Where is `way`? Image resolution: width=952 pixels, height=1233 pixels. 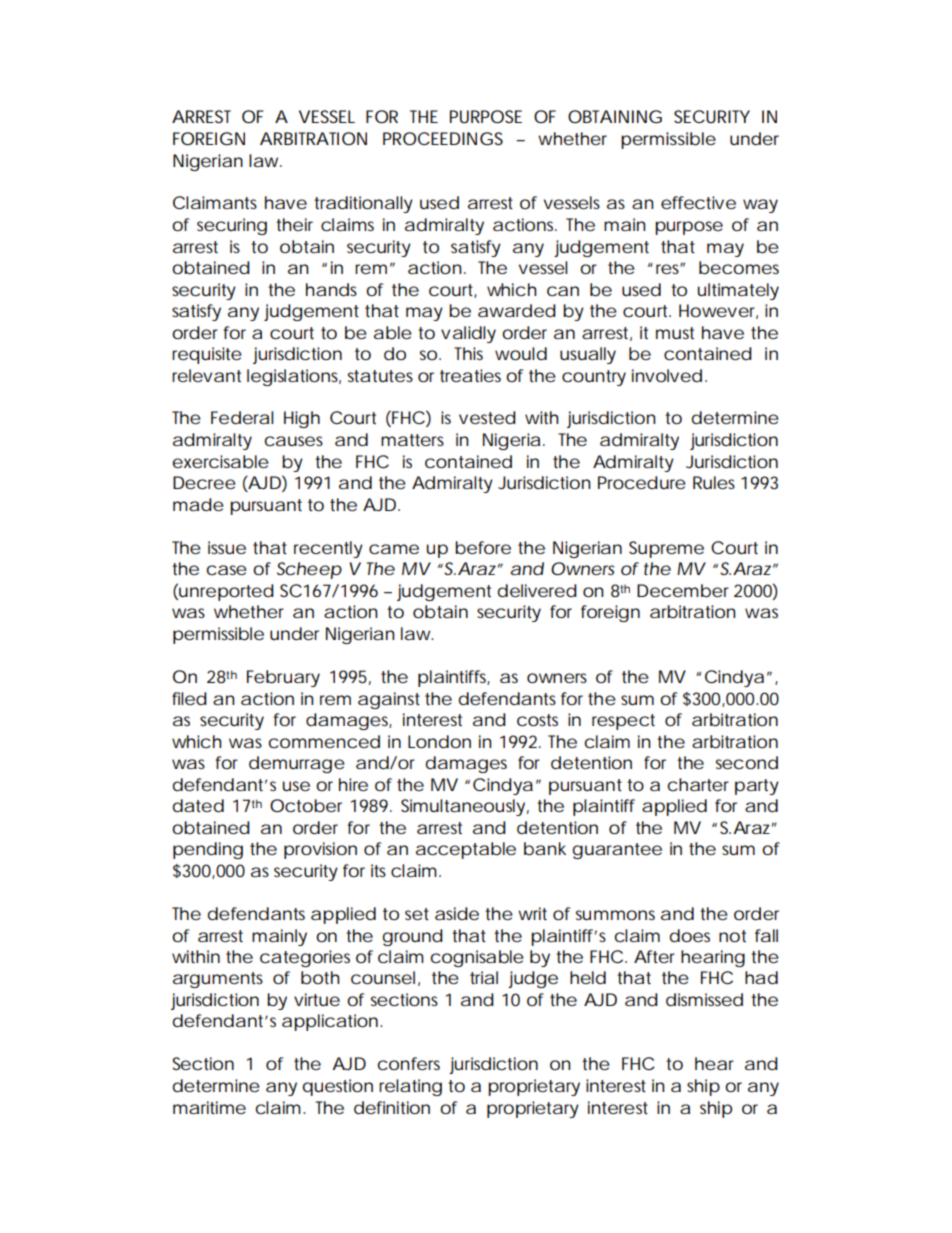 way is located at coordinates (760, 206).
